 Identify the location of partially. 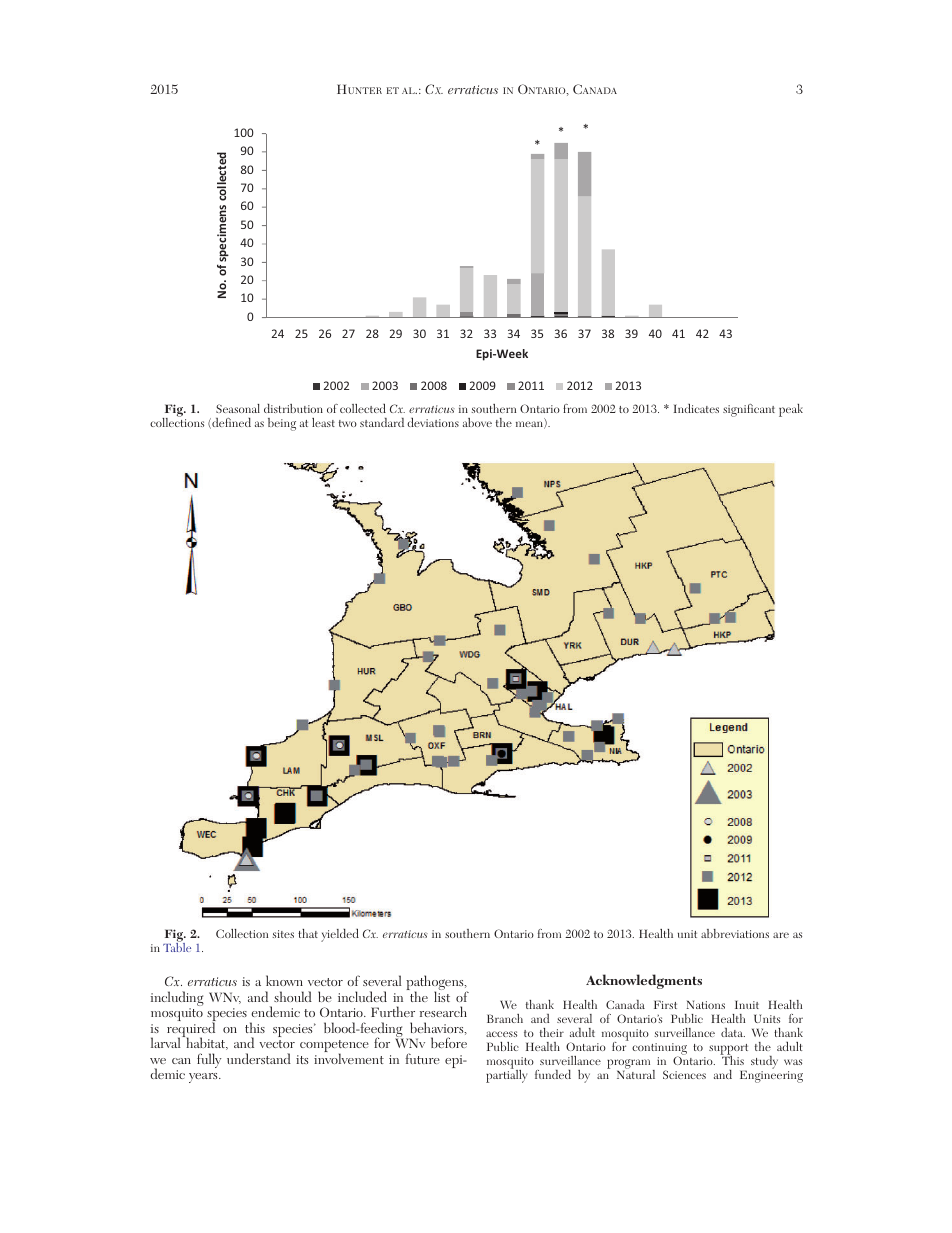
(506, 1075).
